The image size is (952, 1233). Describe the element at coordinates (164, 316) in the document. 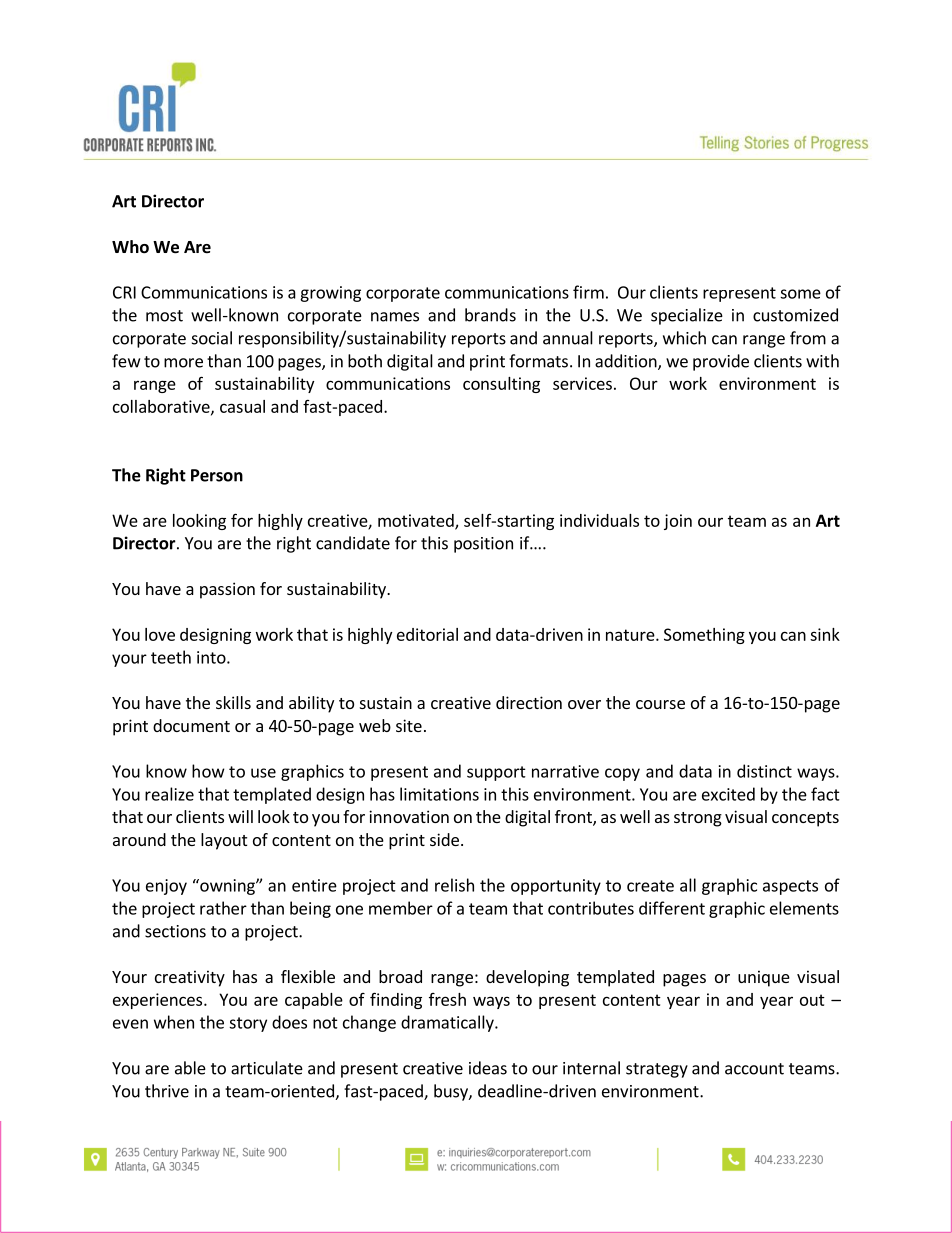

I see `most` at that location.
